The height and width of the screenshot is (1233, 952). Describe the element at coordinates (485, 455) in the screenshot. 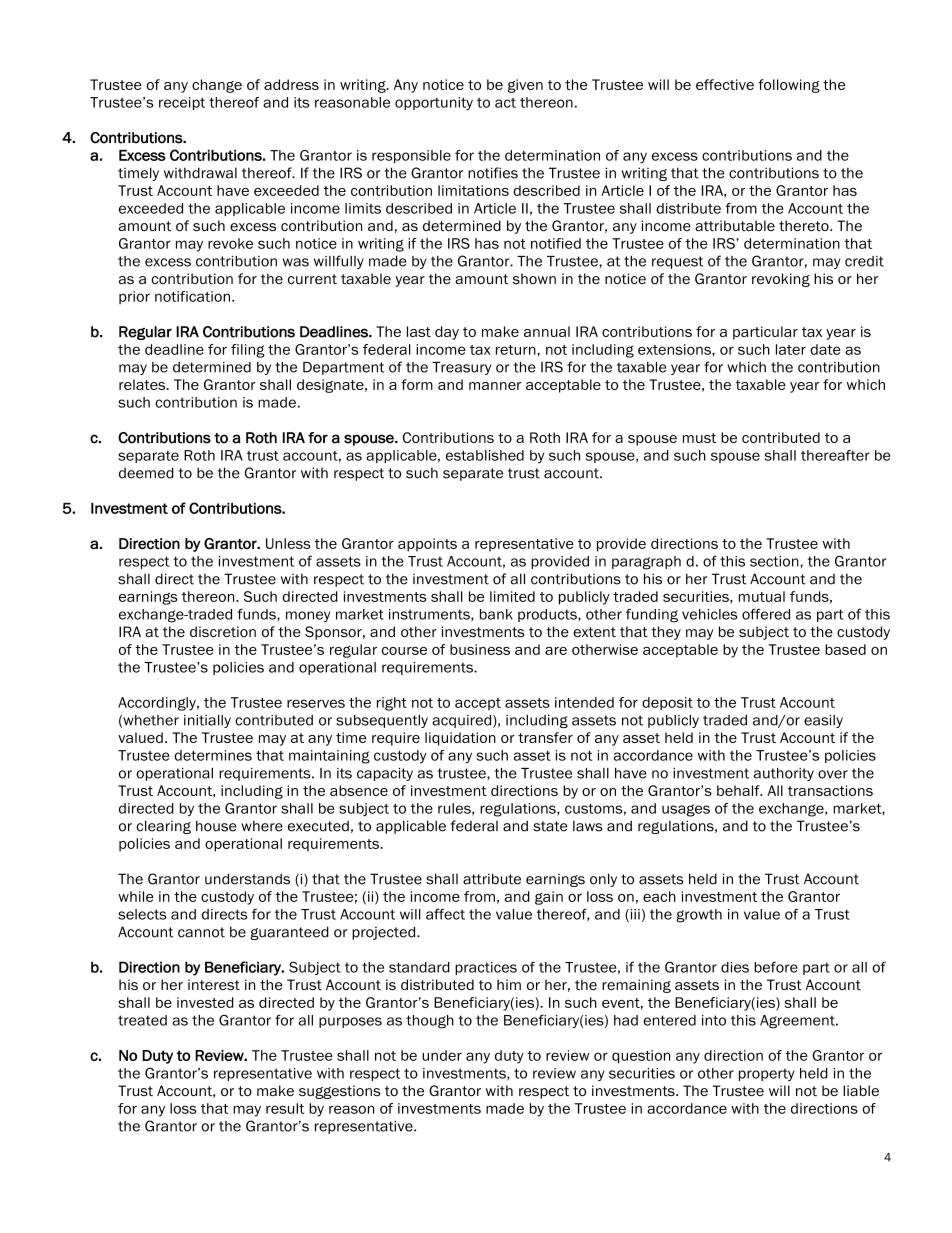

I see `established` at that location.
